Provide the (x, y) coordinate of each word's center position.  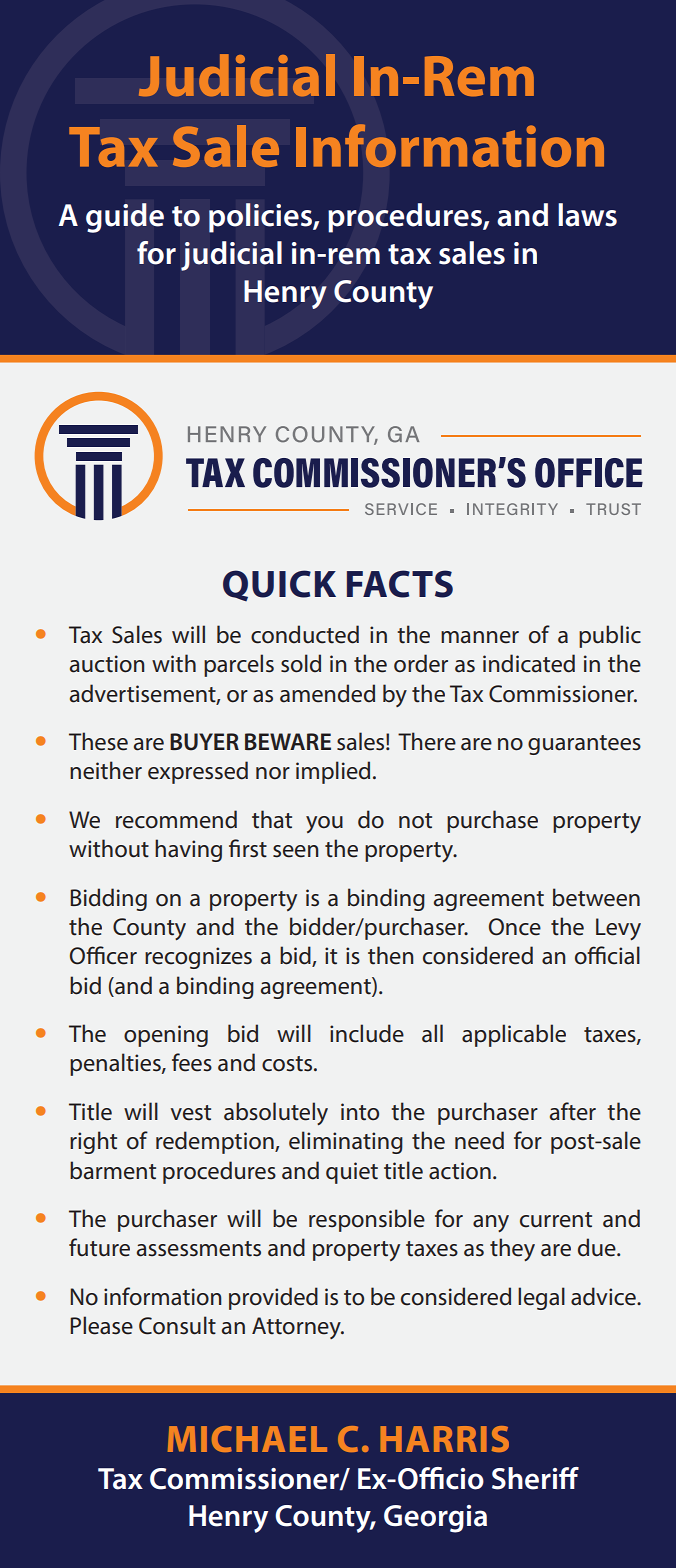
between (596, 897)
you (324, 824)
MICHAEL (247, 1439)
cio (465, 1479)
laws (587, 215)
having (188, 850)
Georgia (435, 1519)
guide (125, 218)
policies (261, 218)
